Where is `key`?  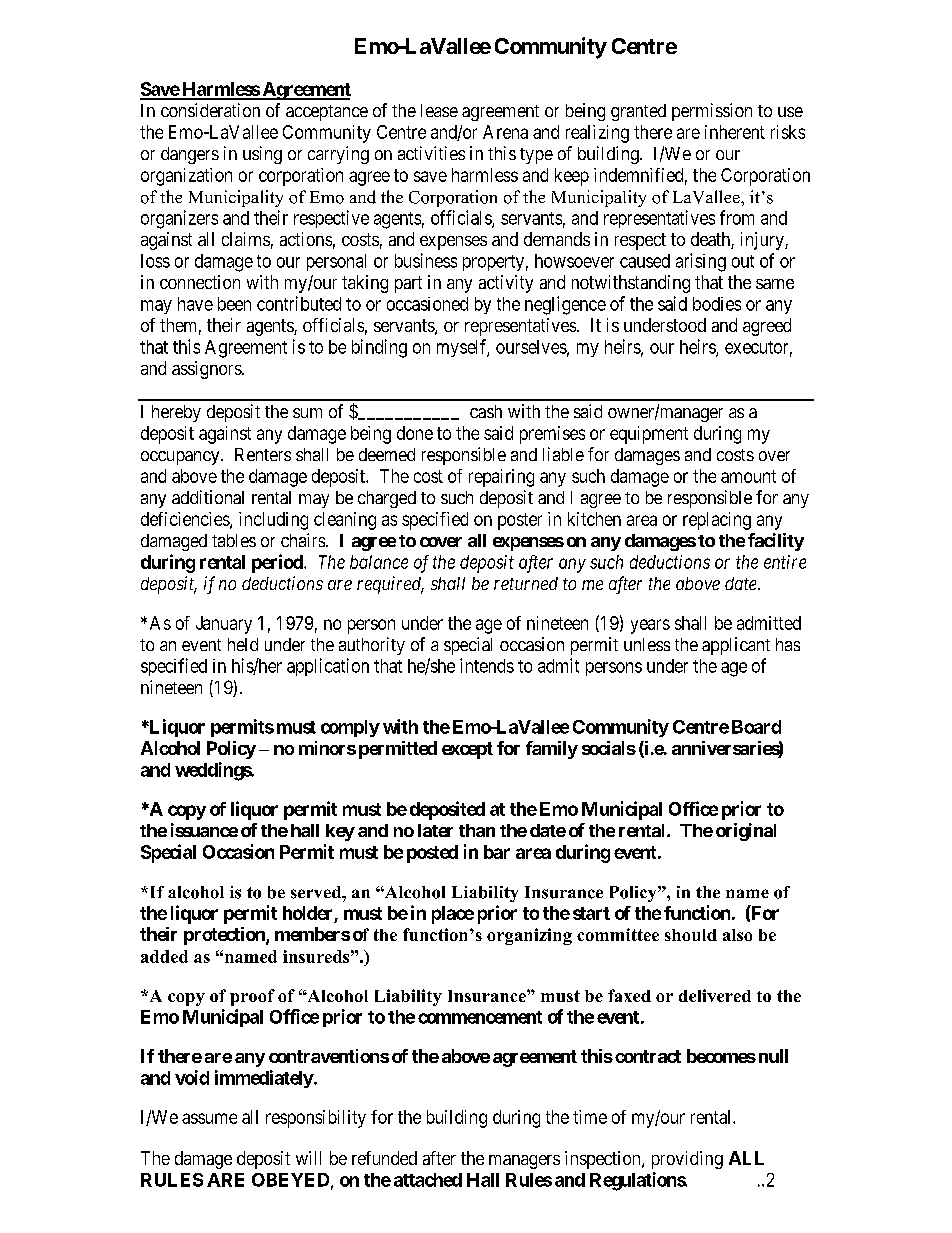
key is located at coordinates (340, 832).
